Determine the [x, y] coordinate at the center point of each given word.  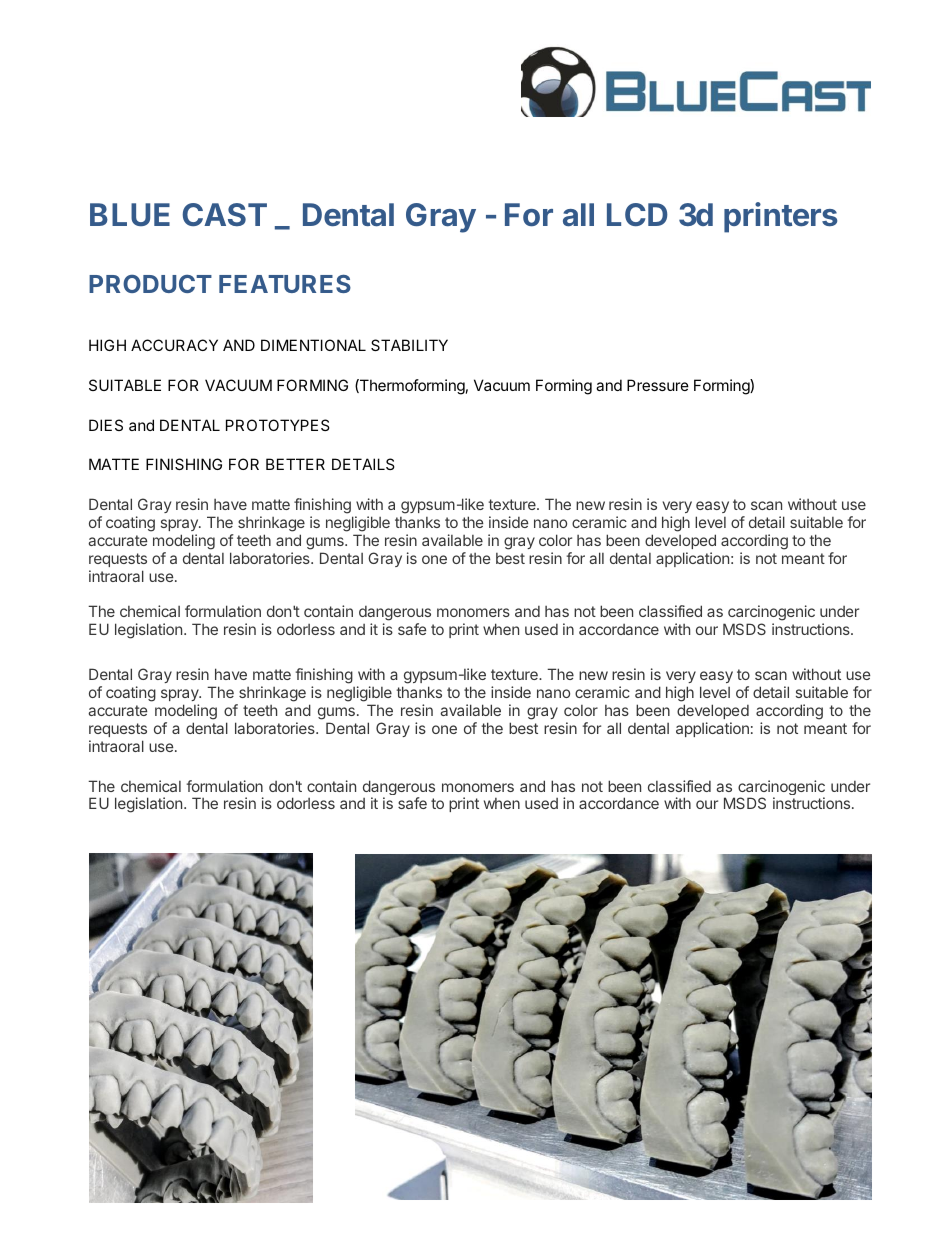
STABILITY [409, 345]
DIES [106, 425]
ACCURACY [174, 345]
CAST [225, 214]
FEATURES [285, 284]
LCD [637, 214]
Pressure [658, 385]
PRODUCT [150, 284]
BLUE [130, 214]
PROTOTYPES [278, 425]
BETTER [295, 464]
